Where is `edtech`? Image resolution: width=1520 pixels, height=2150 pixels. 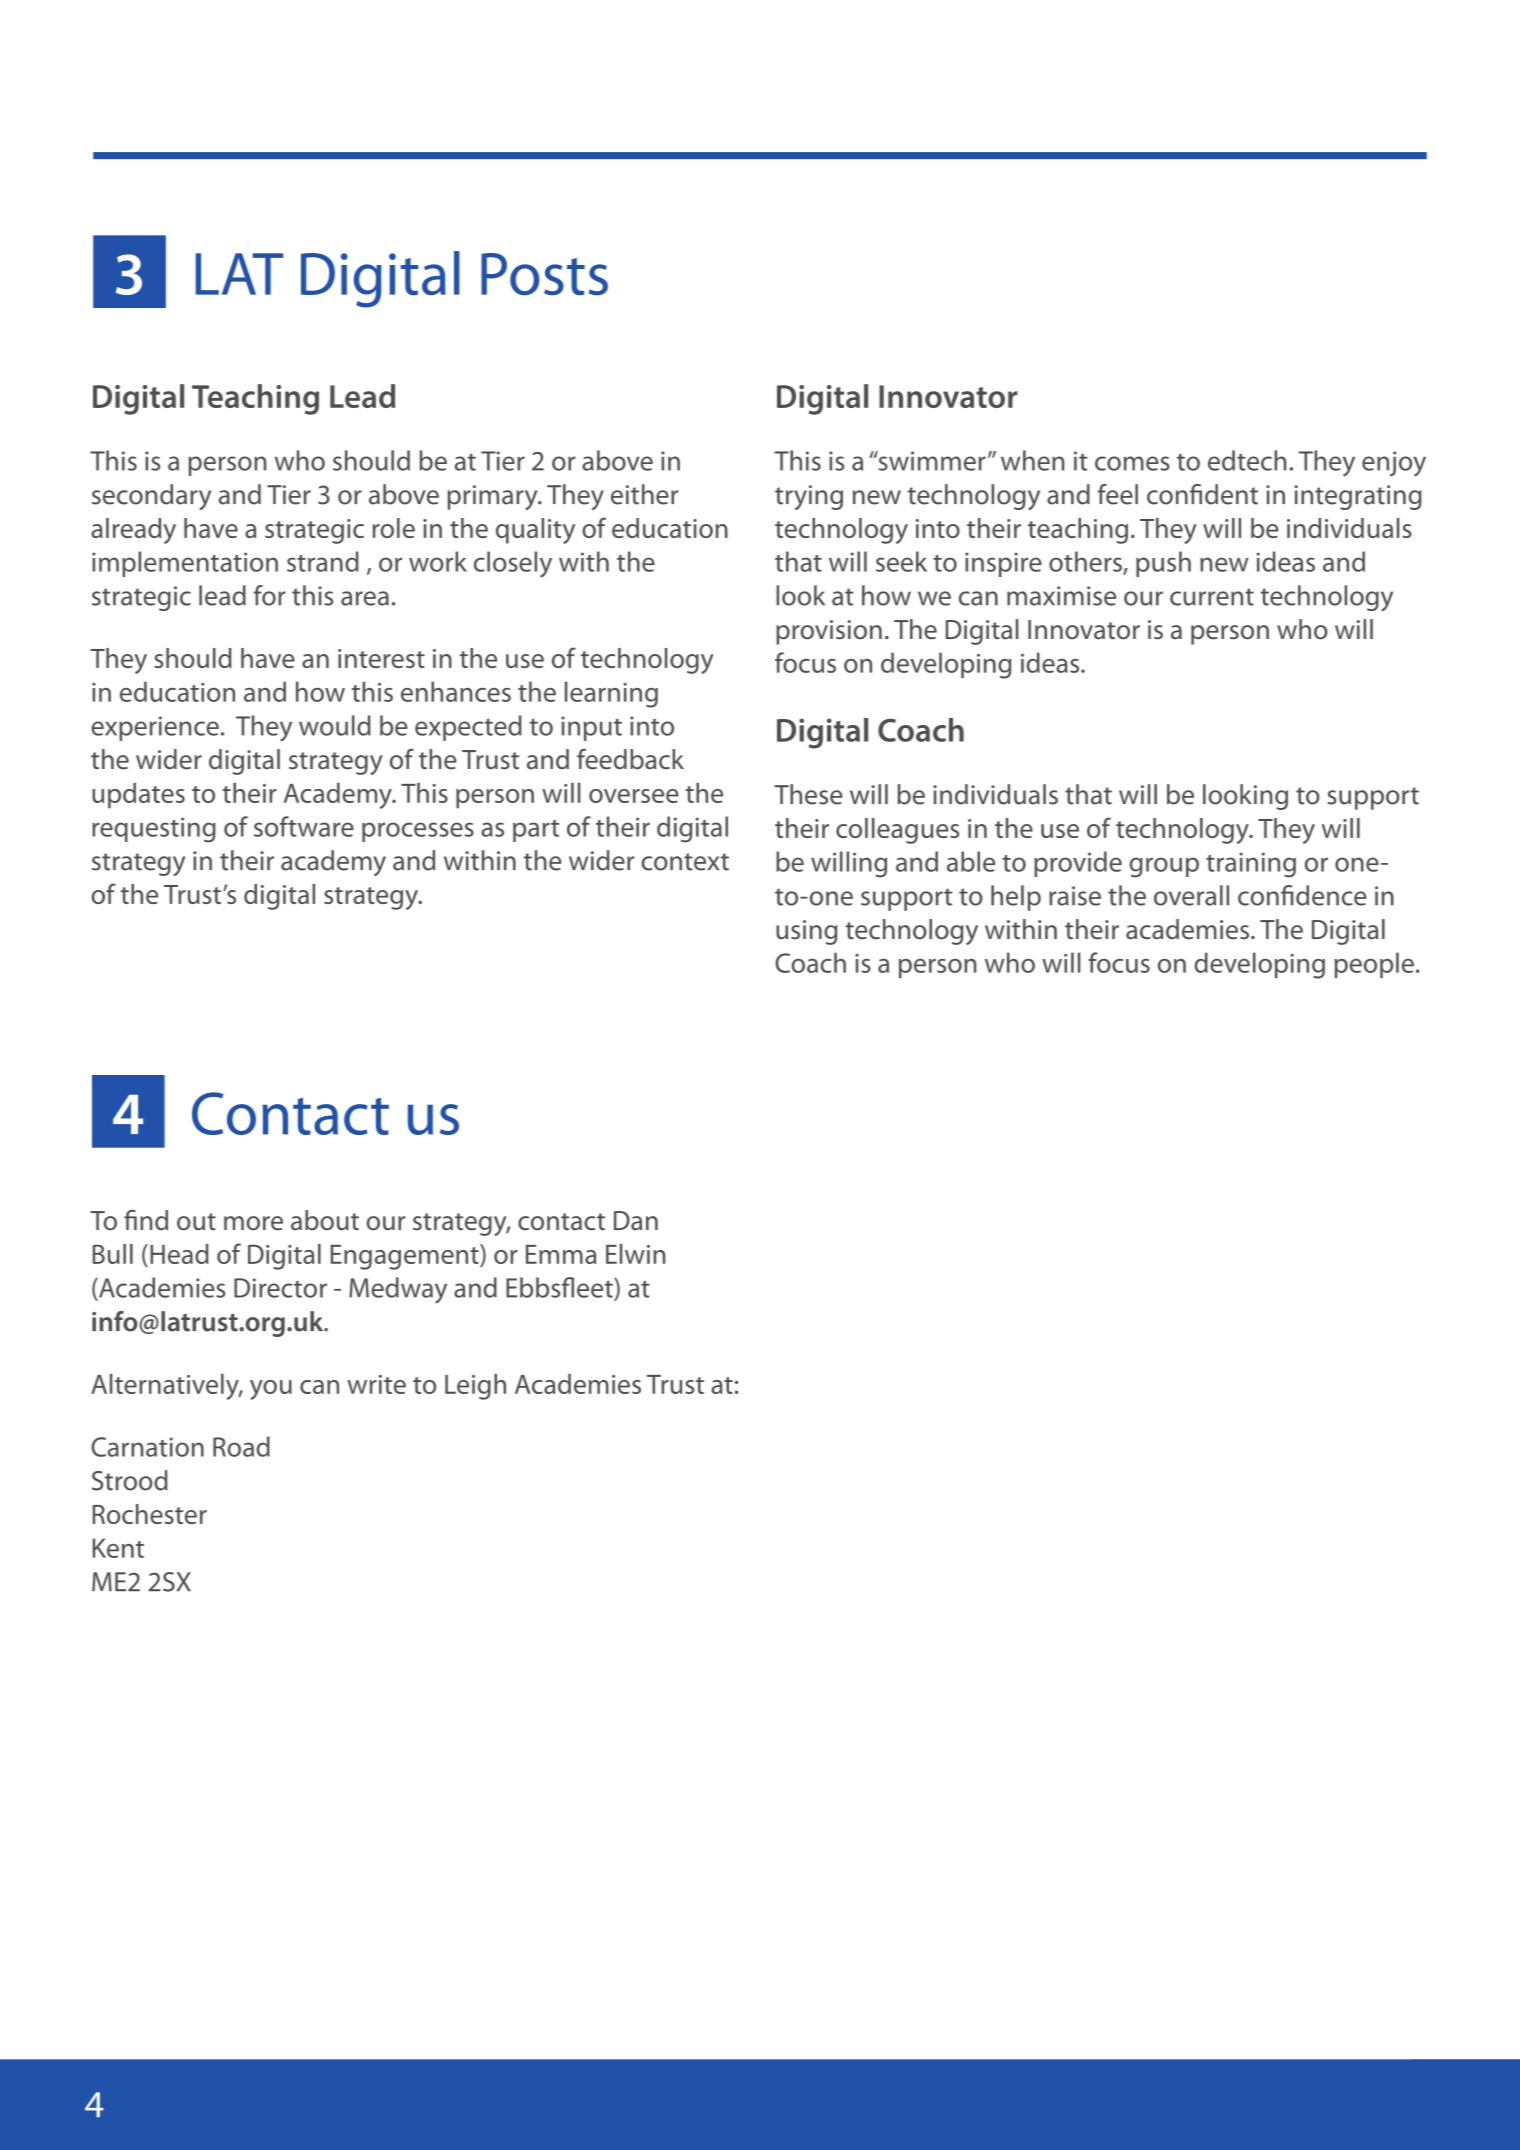
edtech is located at coordinates (1247, 460).
